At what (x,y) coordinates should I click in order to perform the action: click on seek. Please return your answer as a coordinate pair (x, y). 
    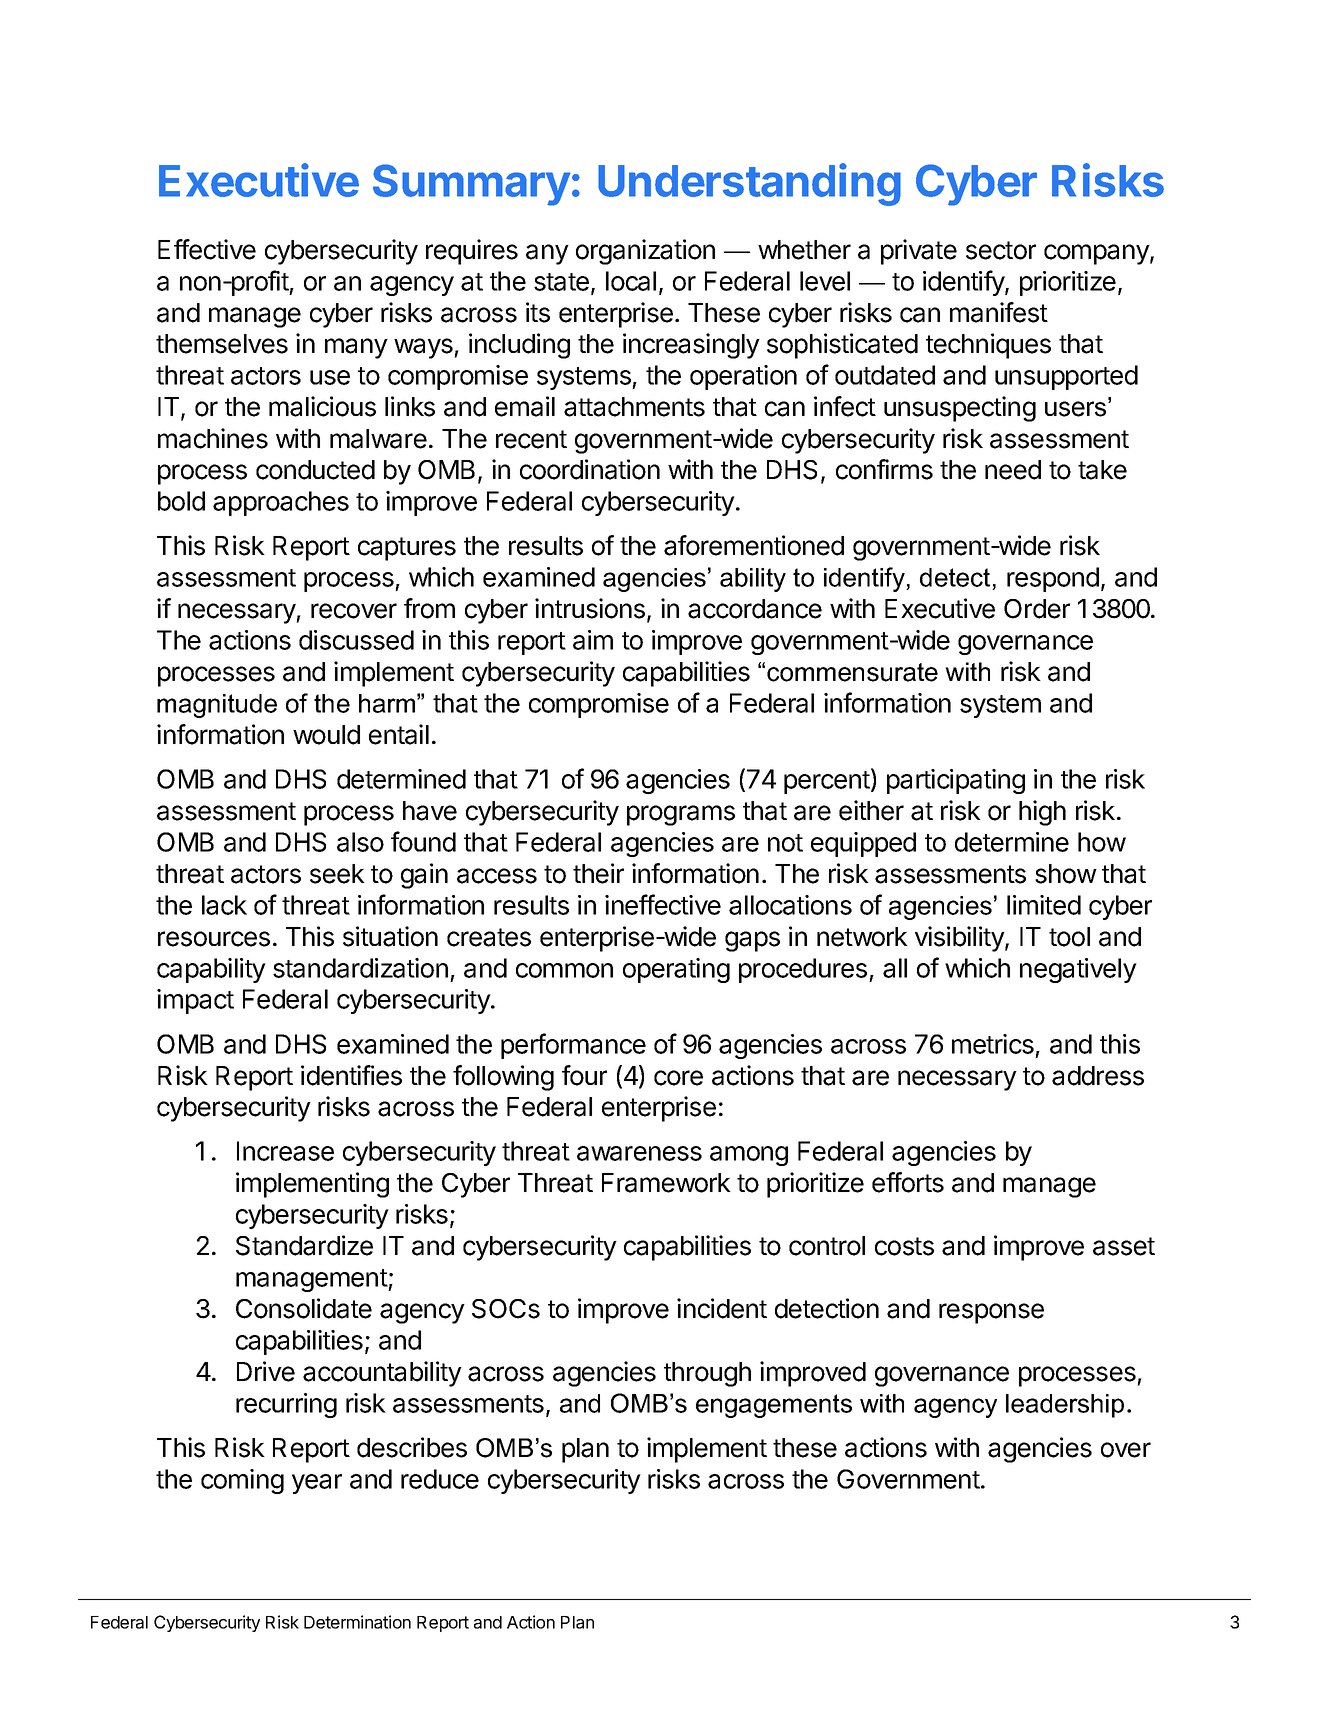
    Looking at the image, I should click on (337, 874).
